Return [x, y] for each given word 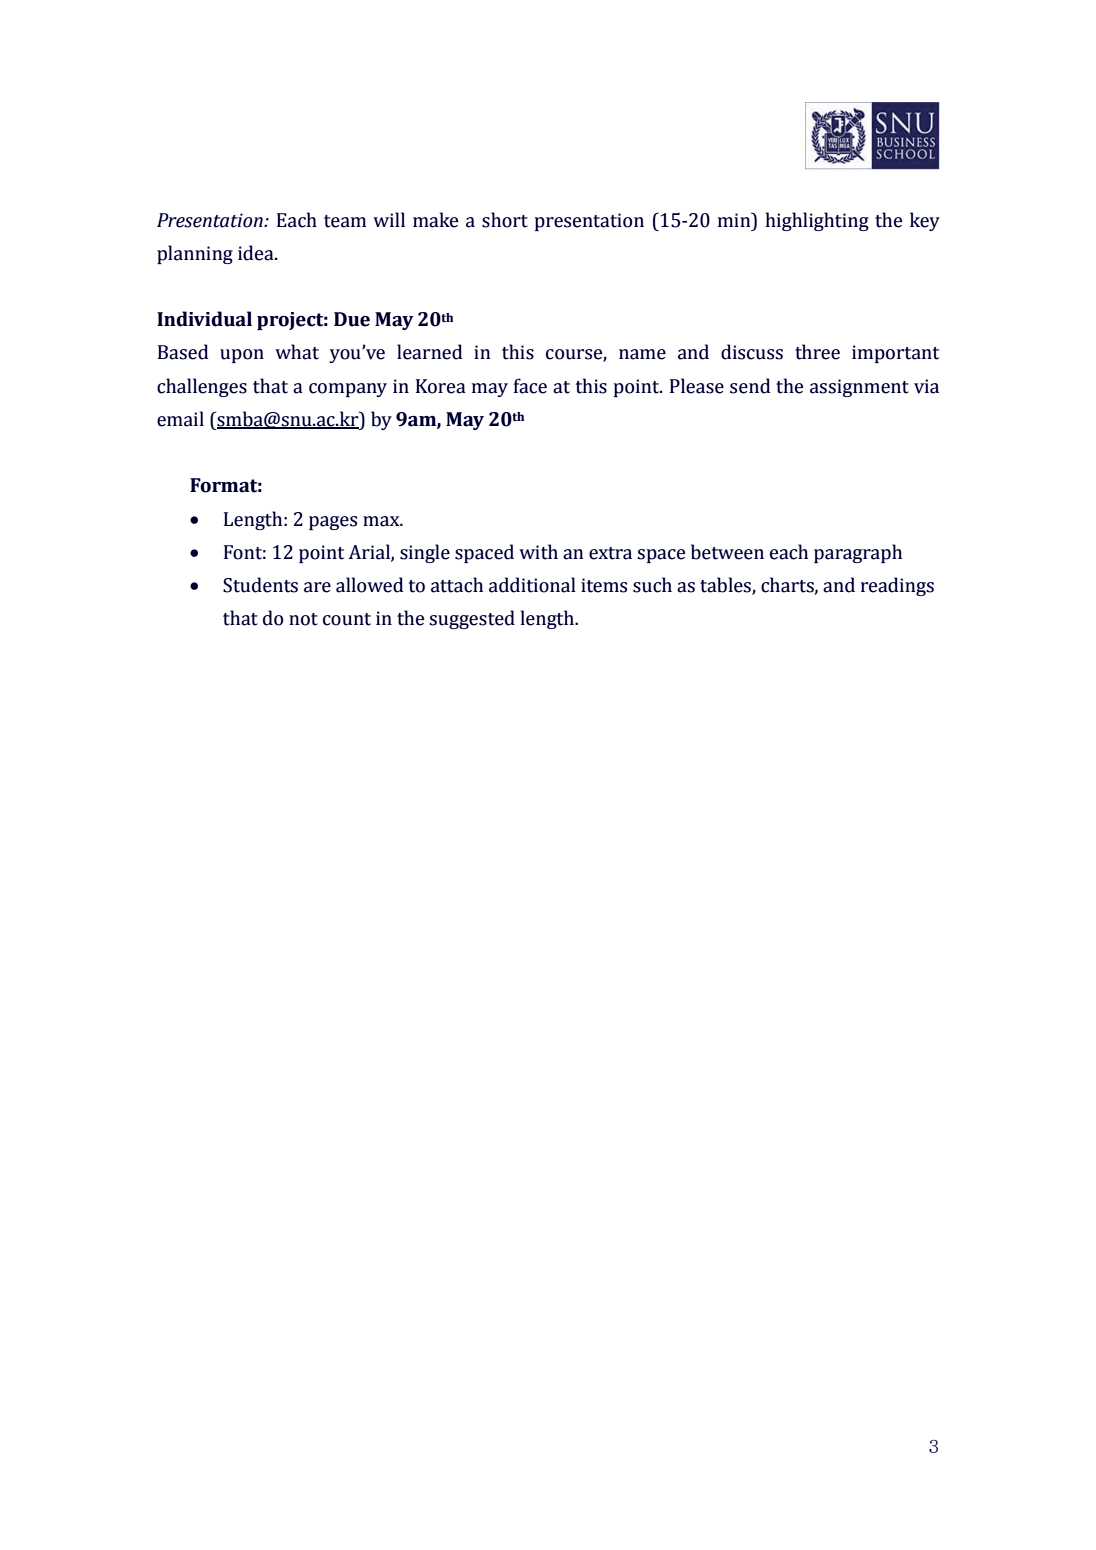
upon [242, 356]
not [303, 619]
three [817, 352]
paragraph [858, 553]
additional [532, 585]
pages [333, 523]
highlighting [817, 221]
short [505, 220]
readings [897, 586]
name [642, 354]
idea [257, 253]
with [538, 552]
